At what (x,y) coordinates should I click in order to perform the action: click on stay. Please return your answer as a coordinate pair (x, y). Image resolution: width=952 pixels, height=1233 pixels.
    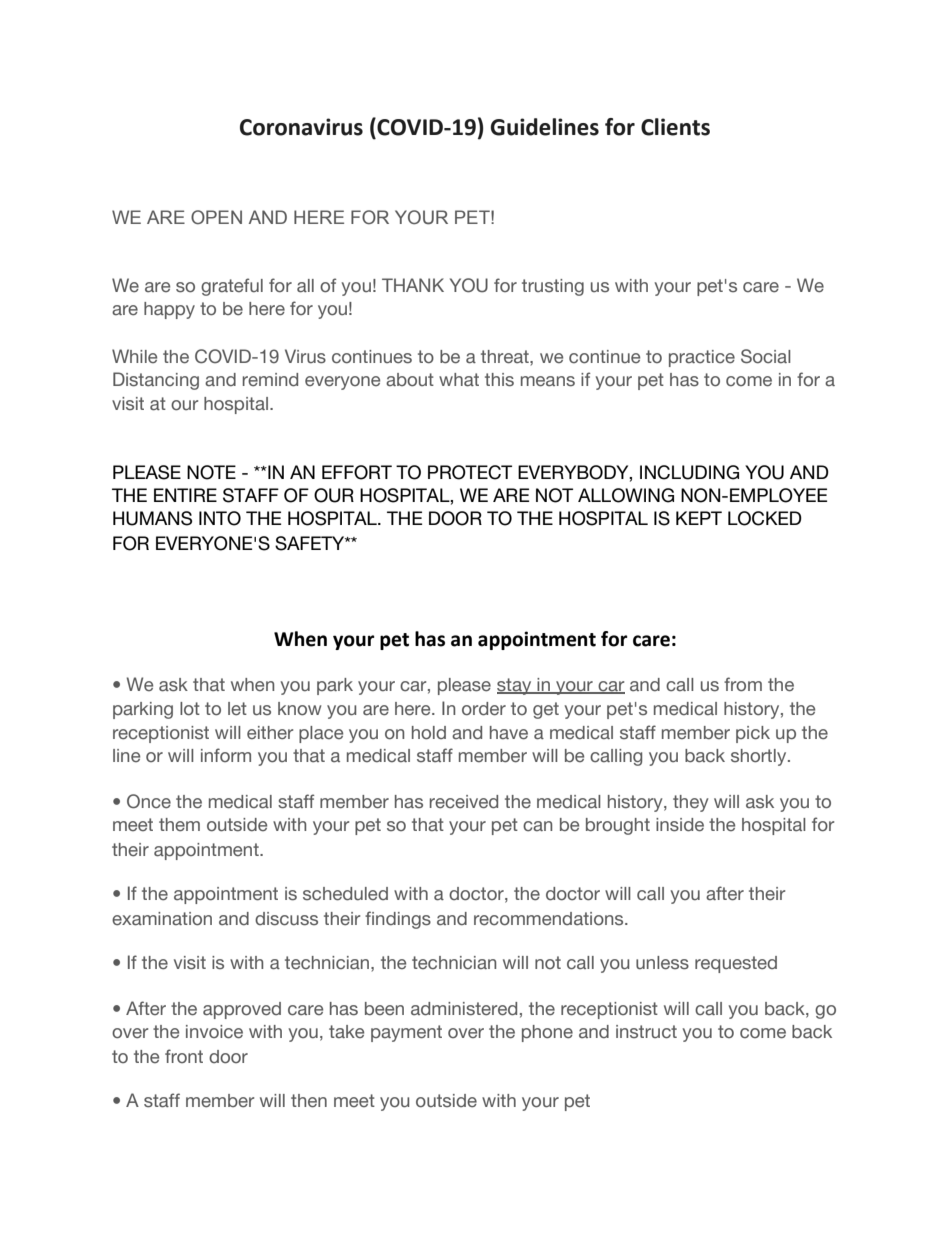
    Looking at the image, I should click on (515, 686).
